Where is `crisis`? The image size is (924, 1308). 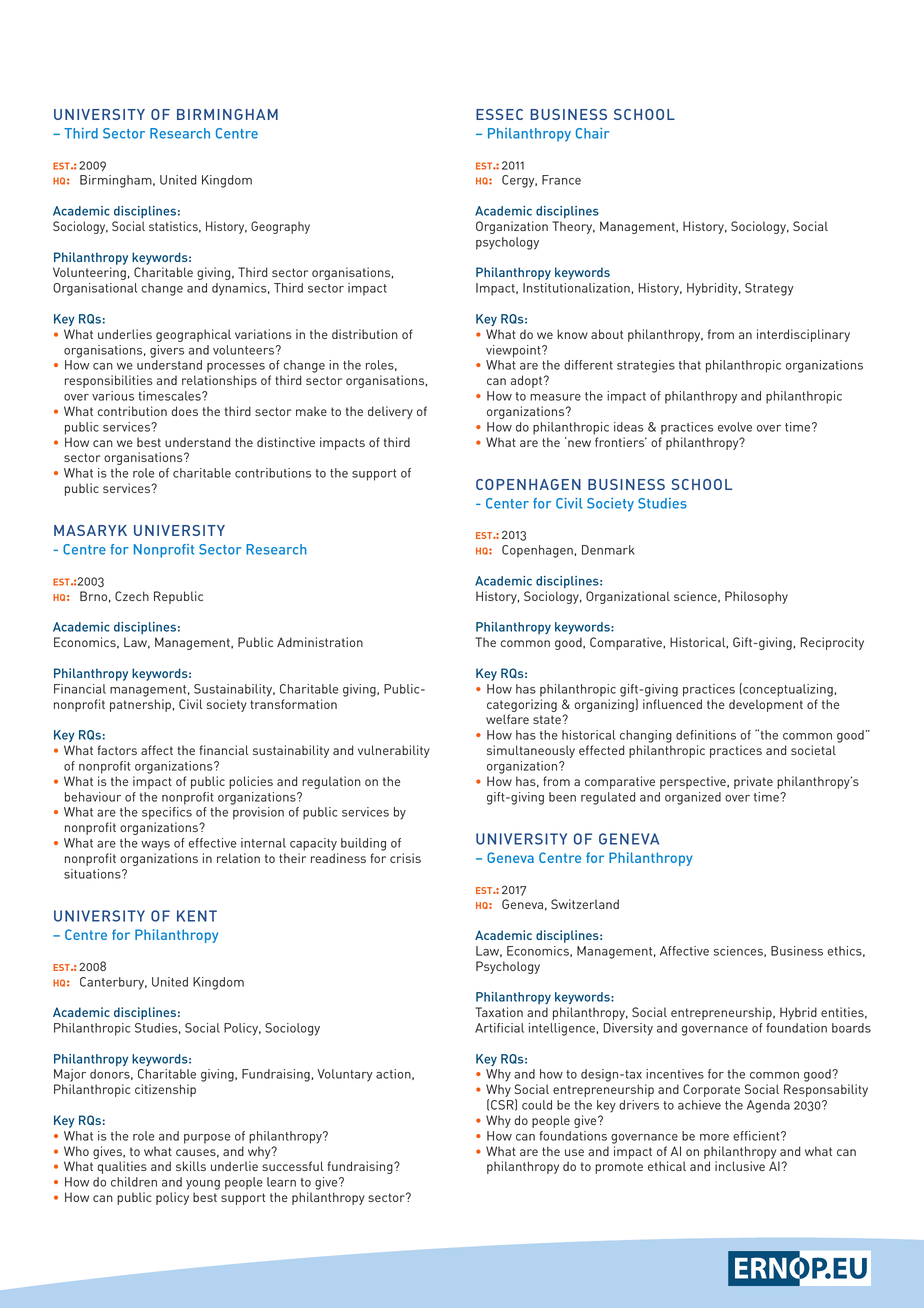 crisis is located at coordinates (405, 858).
